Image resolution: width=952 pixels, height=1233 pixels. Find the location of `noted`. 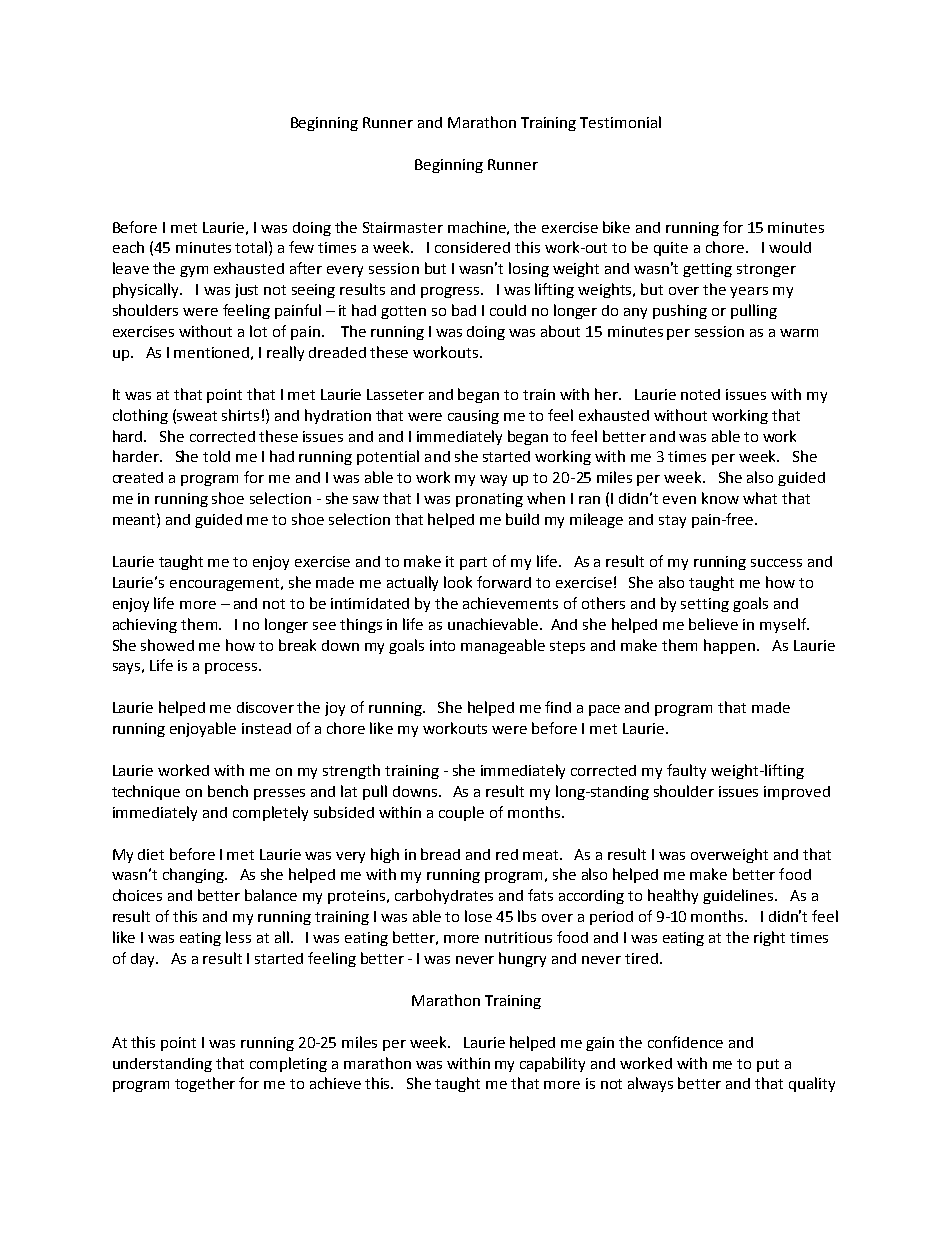

noted is located at coordinates (700, 394).
